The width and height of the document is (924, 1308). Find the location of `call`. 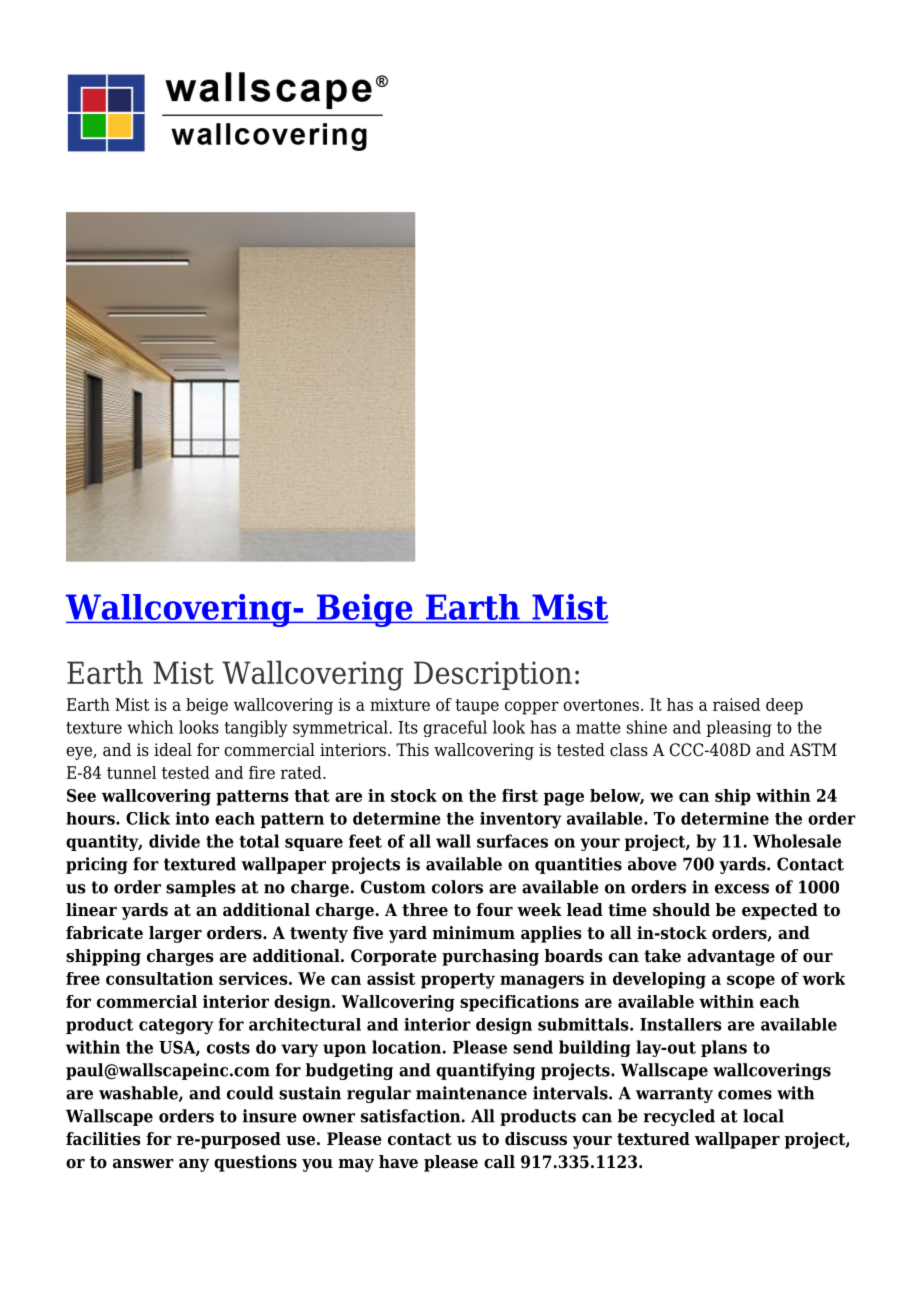

call is located at coordinates (499, 1162).
